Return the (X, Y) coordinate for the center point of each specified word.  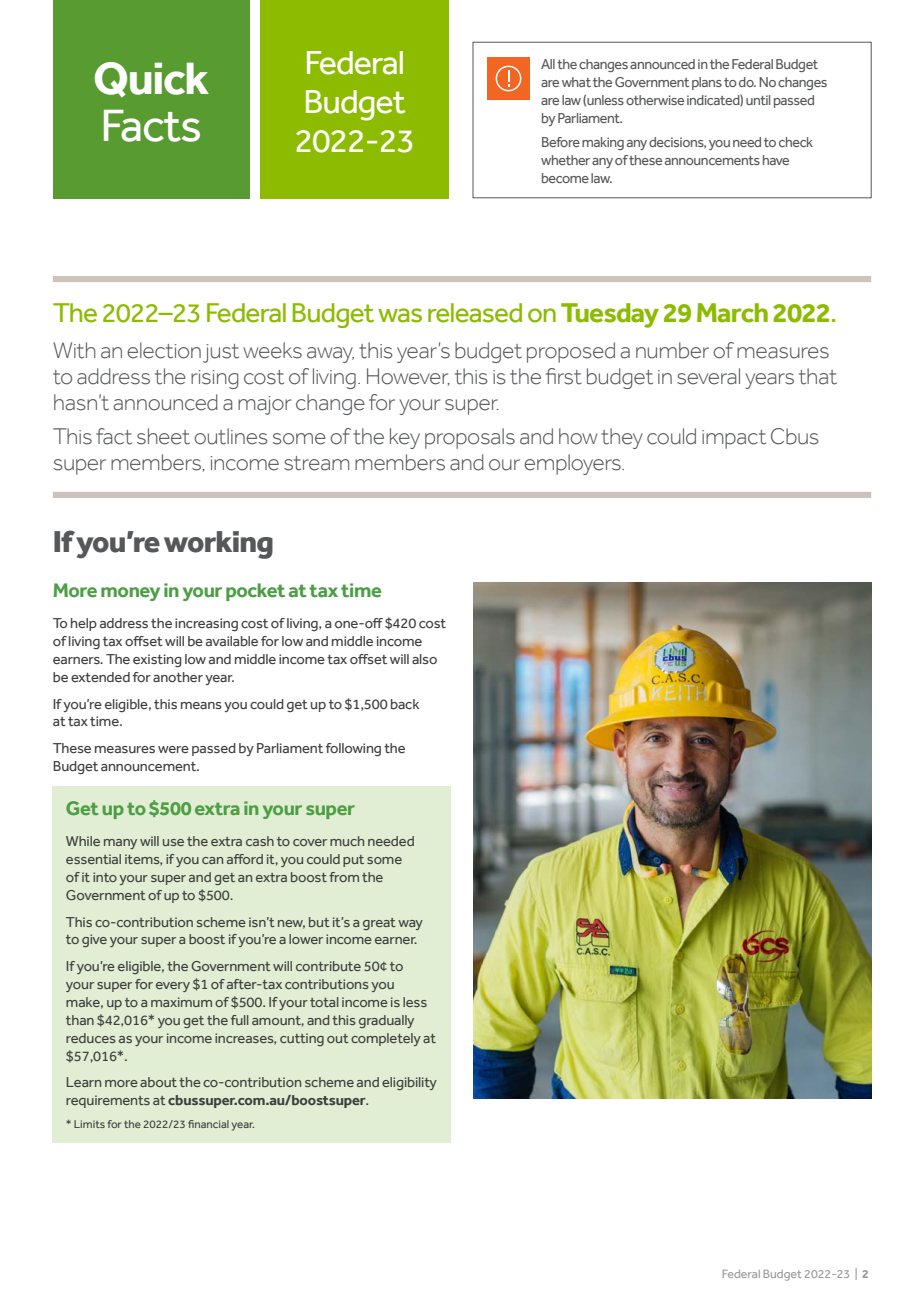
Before (561, 142)
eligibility (409, 1083)
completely (386, 1039)
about (158, 1082)
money (130, 594)
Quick (152, 79)
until (758, 100)
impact (734, 439)
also (424, 659)
